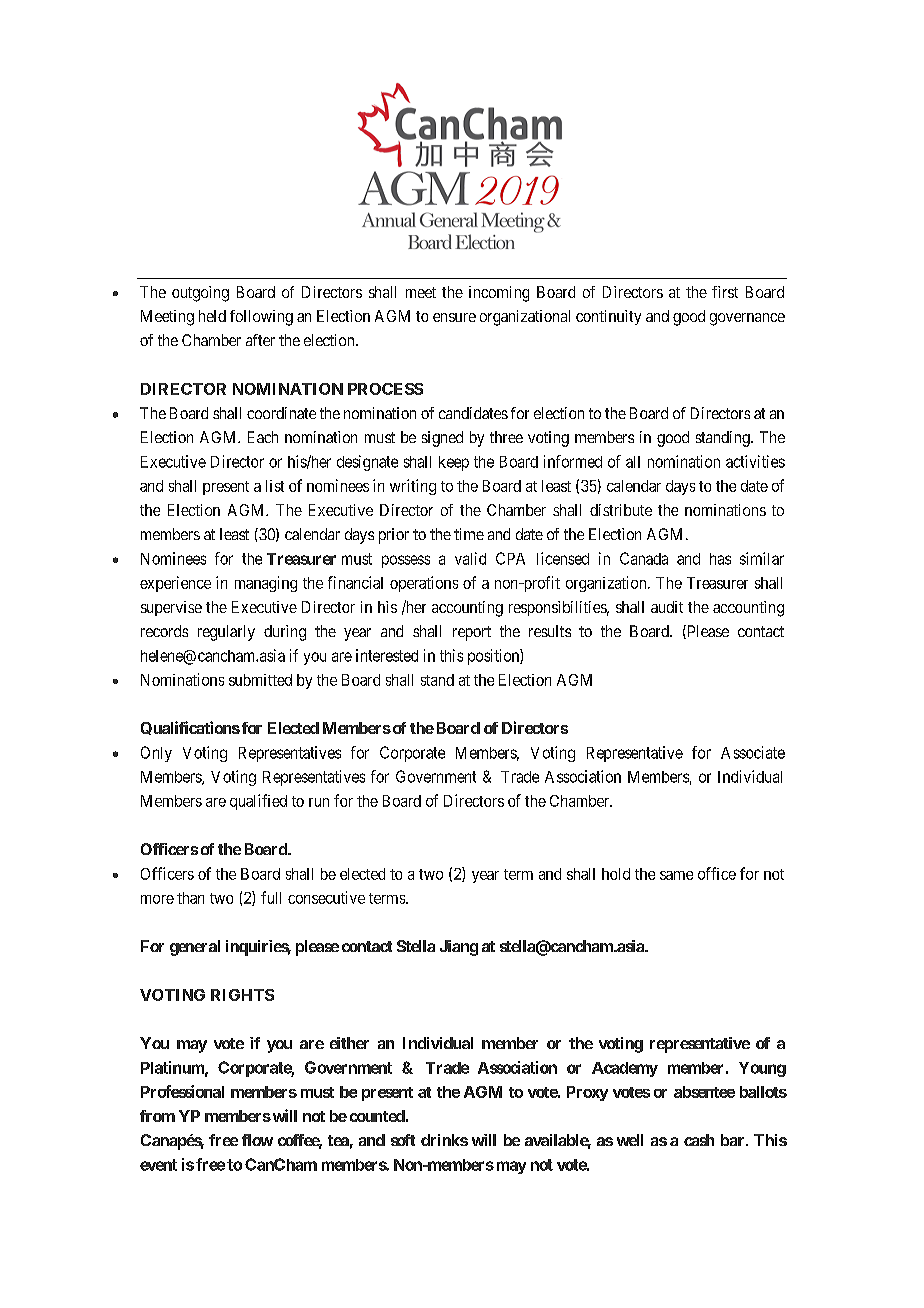  I want to click on ensure, so click(454, 317).
